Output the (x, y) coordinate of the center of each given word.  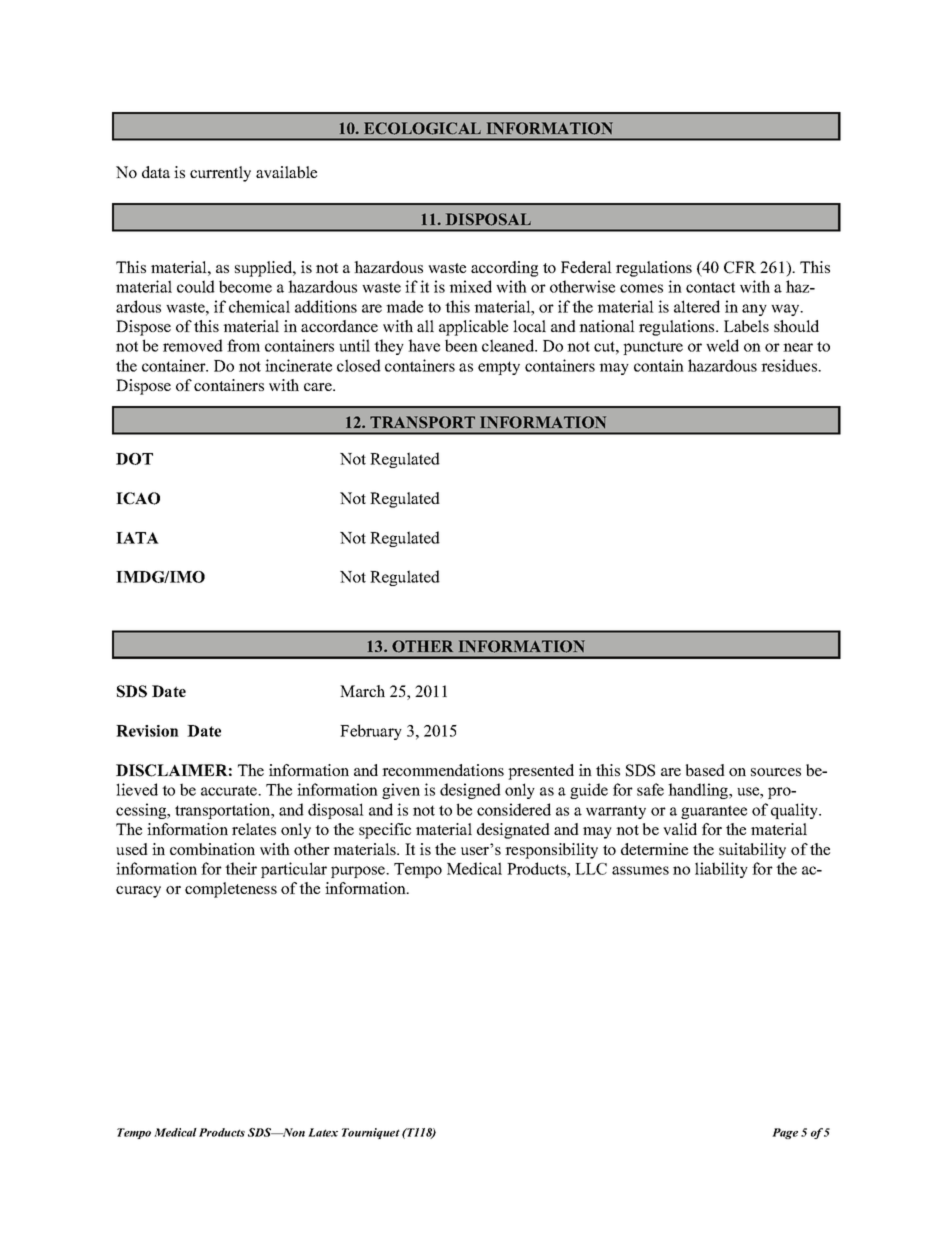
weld (722, 345)
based (705, 770)
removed (193, 345)
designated (513, 831)
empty (499, 368)
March (362, 691)
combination (212, 849)
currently (220, 174)
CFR (740, 267)
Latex (323, 1132)
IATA (137, 538)
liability (721, 870)
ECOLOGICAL (422, 128)
